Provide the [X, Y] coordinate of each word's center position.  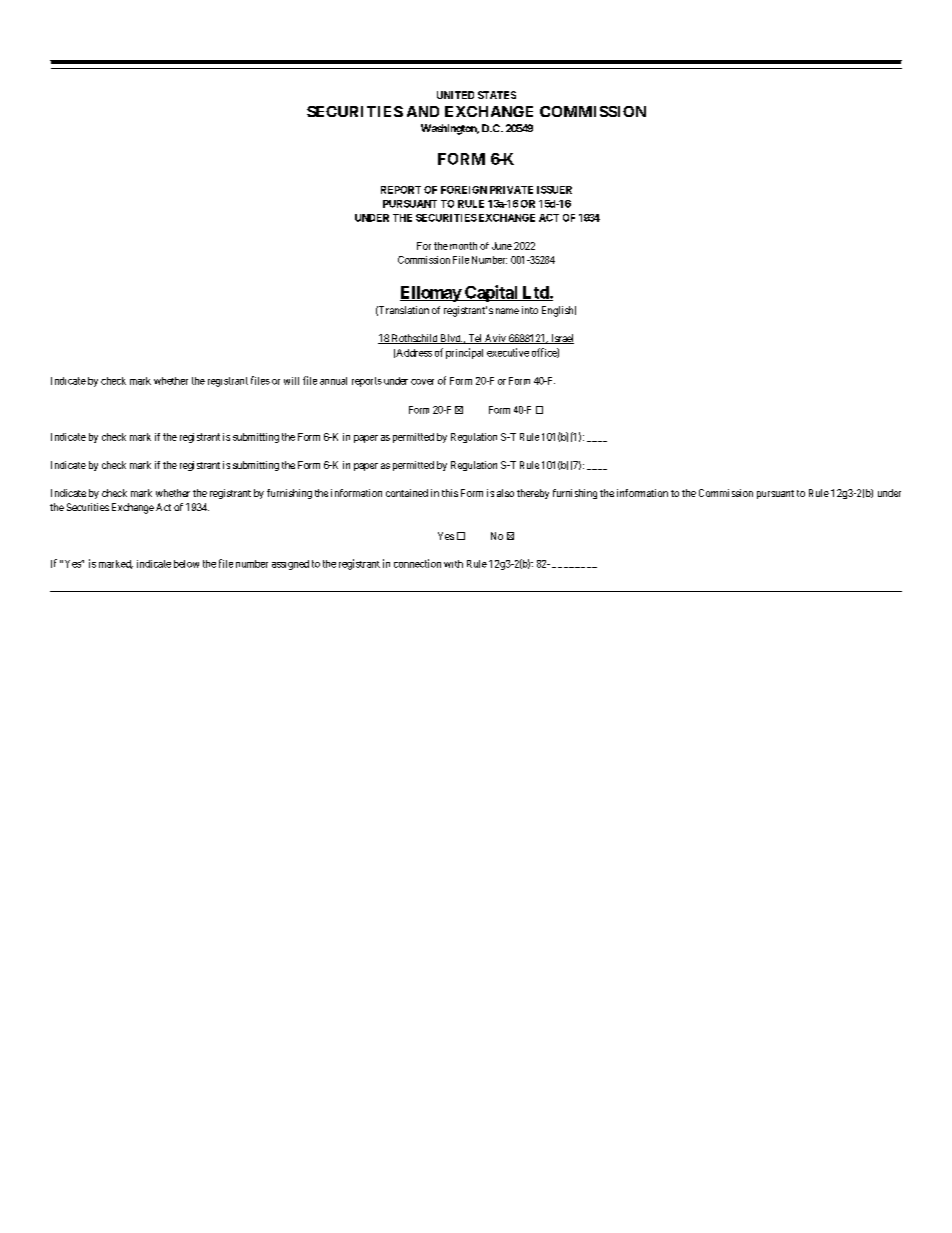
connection [417, 563]
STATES [497, 95]
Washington [450, 129]
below [186, 564]
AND [423, 111]
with [453, 564]
